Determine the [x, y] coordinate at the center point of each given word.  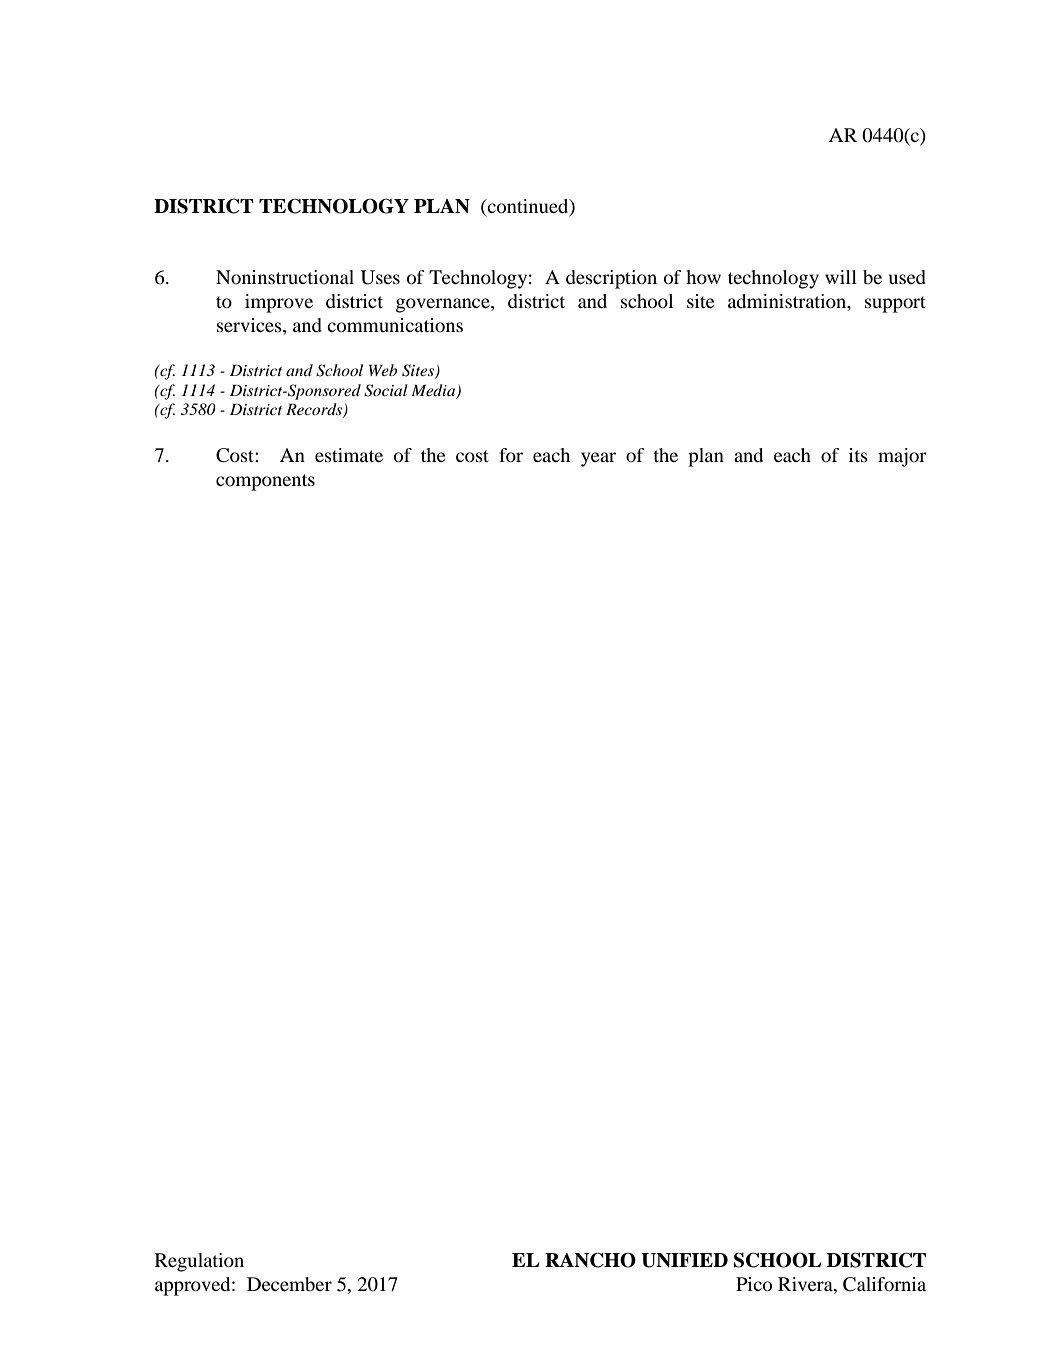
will [841, 277]
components [265, 482]
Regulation [199, 1262]
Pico [754, 1284]
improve [279, 303]
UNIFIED [684, 1260]
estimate [349, 455]
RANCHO [590, 1260]
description [611, 279]
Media [434, 391]
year [598, 459]
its [858, 455]
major [902, 457]
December [289, 1284]
